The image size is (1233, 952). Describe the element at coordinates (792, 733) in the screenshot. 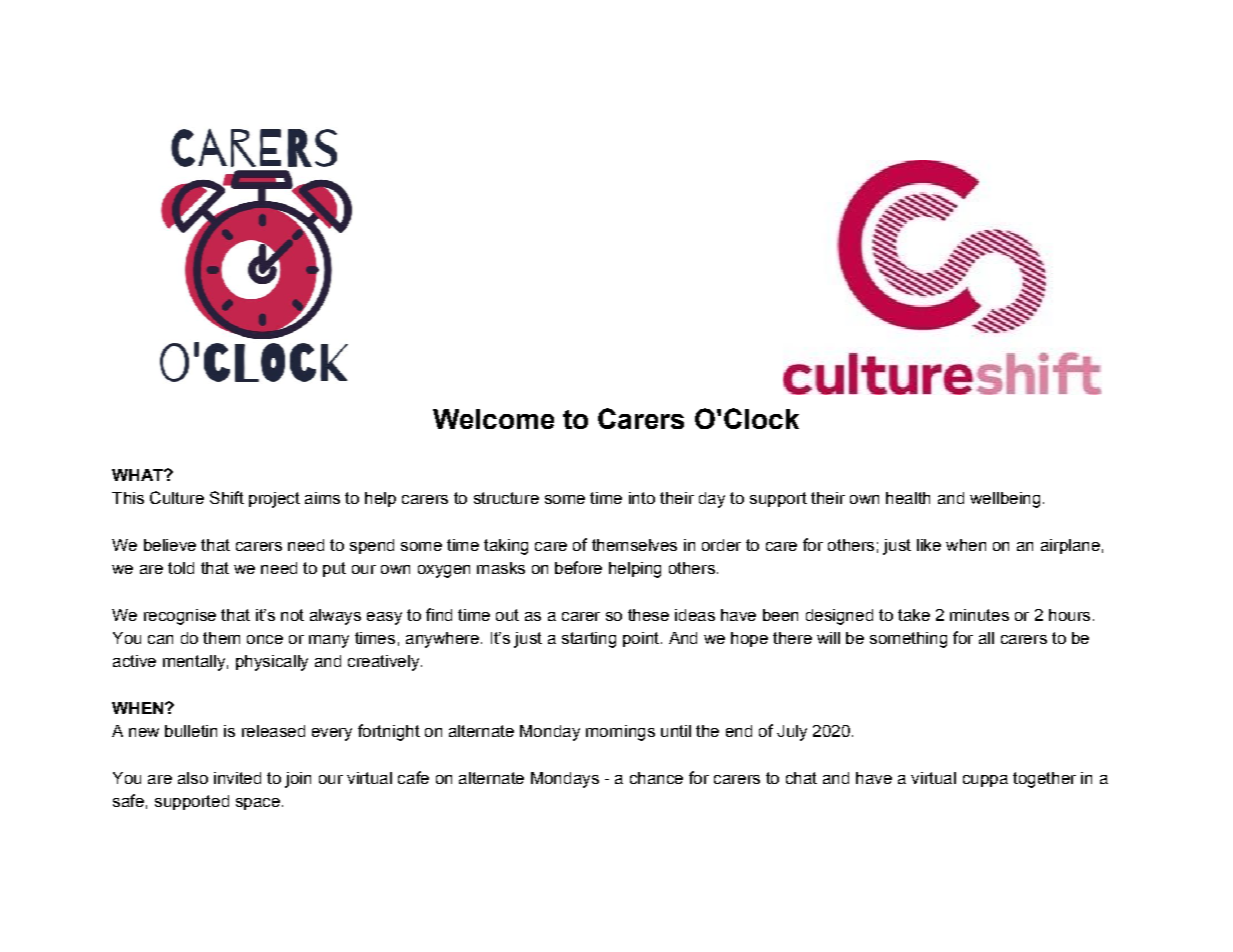

I see `July` at that location.
